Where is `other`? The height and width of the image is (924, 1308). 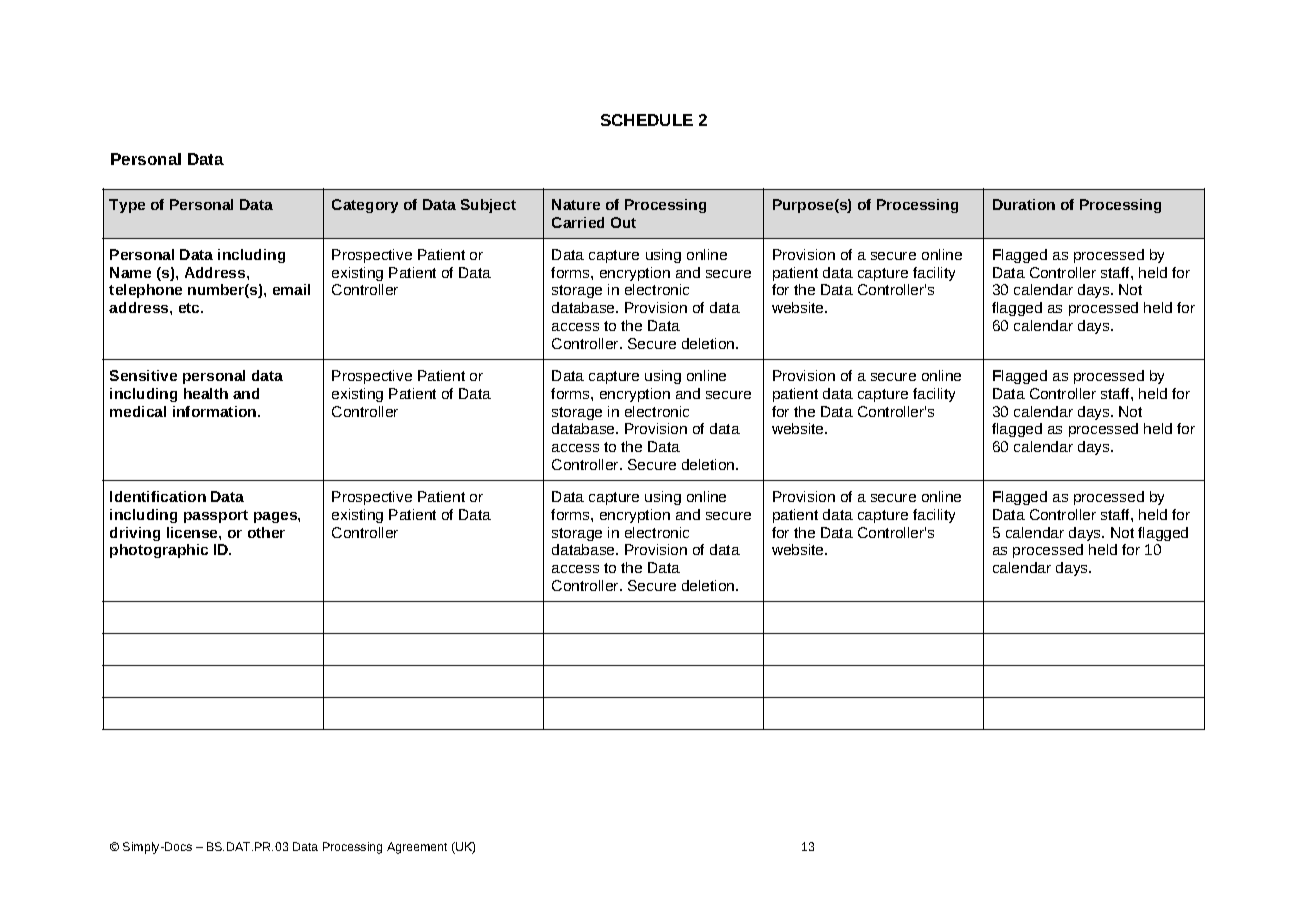 other is located at coordinates (266, 532).
